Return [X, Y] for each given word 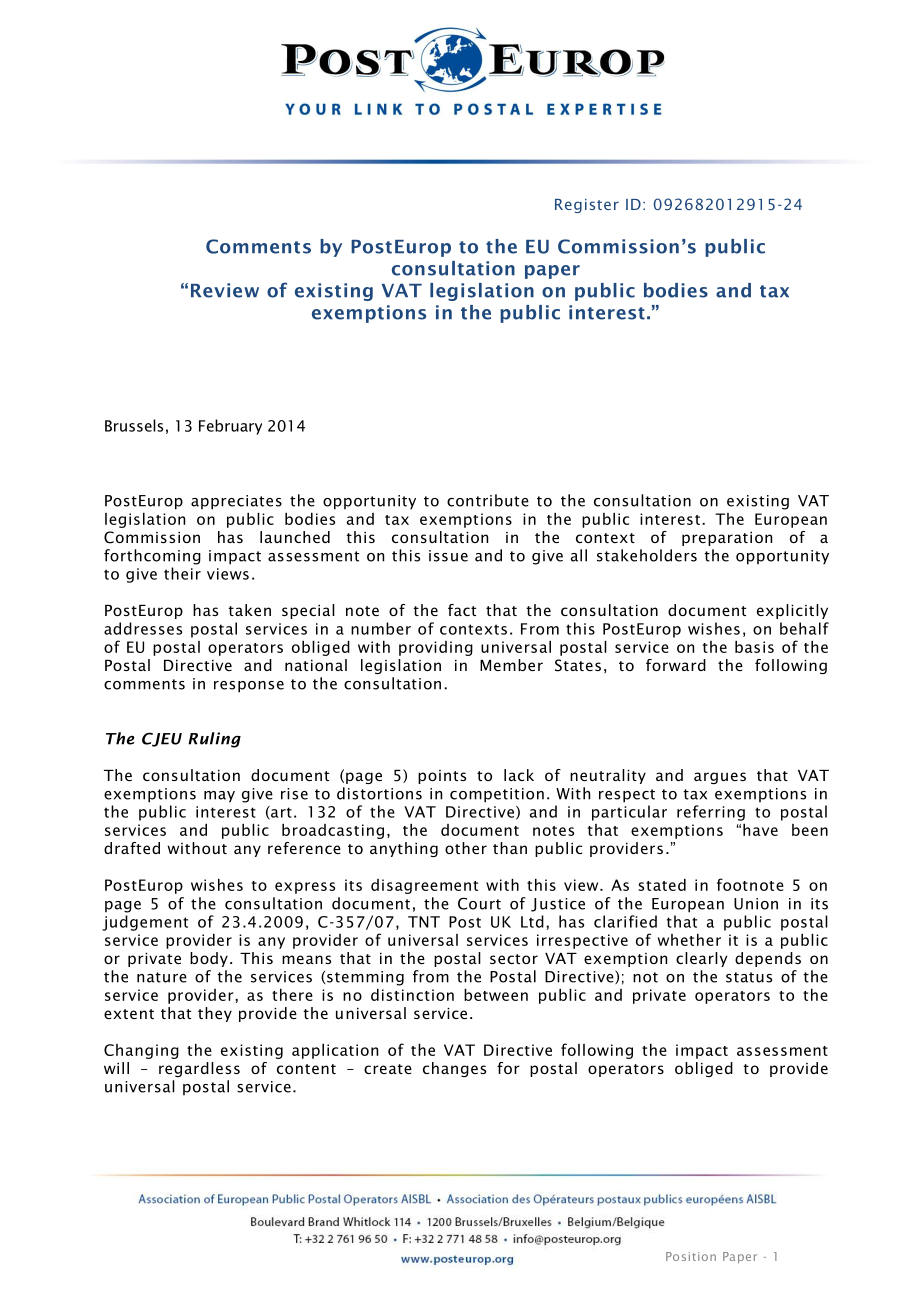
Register [587, 206]
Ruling [214, 740]
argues [720, 778]
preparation [727, 539]
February [230, 427]
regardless [199, 1069]
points [442, 777]
